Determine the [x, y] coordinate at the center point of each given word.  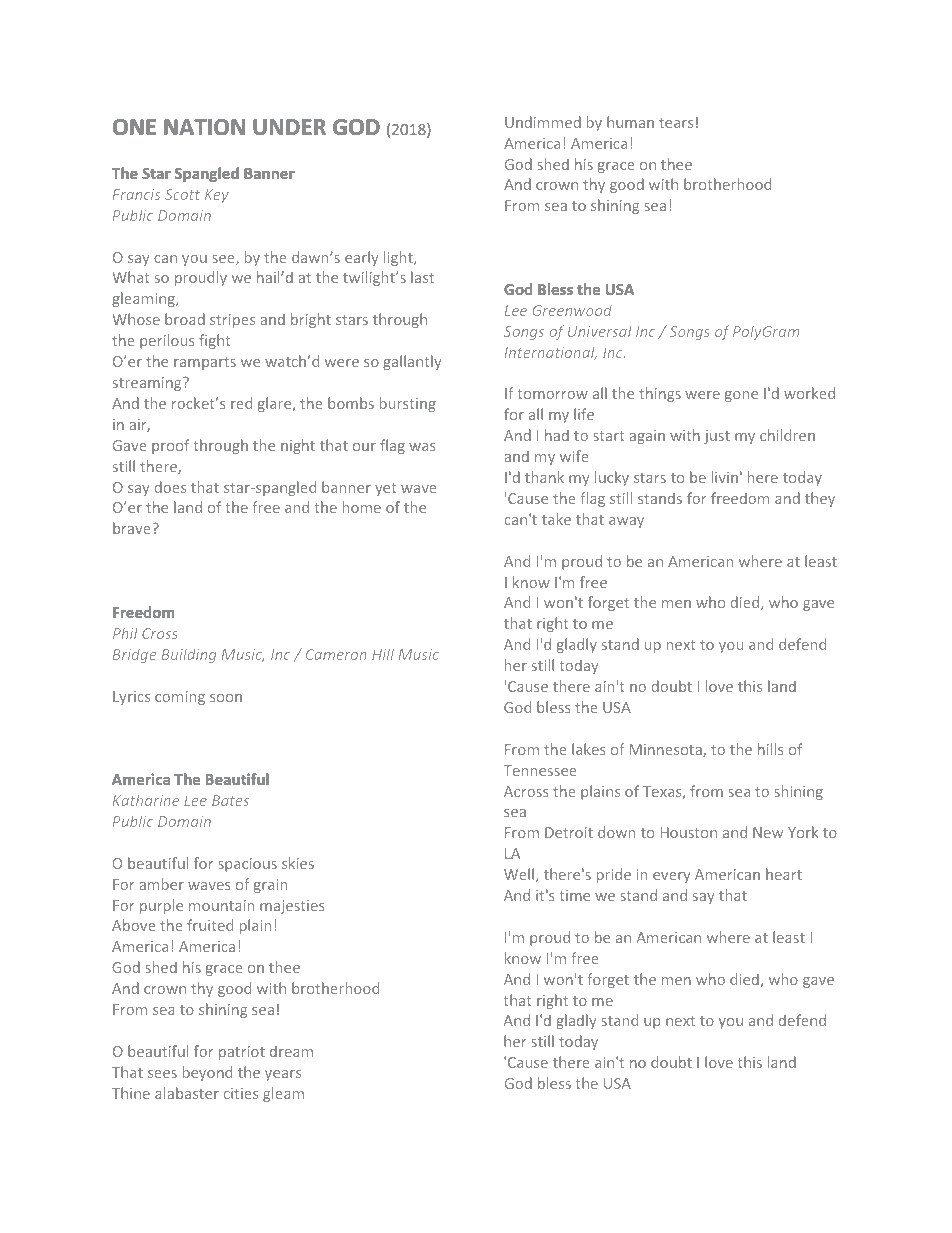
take [556, 519]
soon [226, 698]
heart [784, 874]
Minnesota [667, 750]
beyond [207, 1073]
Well [520, 875]
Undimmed [543, 122]
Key [217, 196]
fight [215, 341]
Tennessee [540, 770]
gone [741, 396]
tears [676, 123]
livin [725, 477]
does [170, 487]
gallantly [412, 362]
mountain [221, 905]
